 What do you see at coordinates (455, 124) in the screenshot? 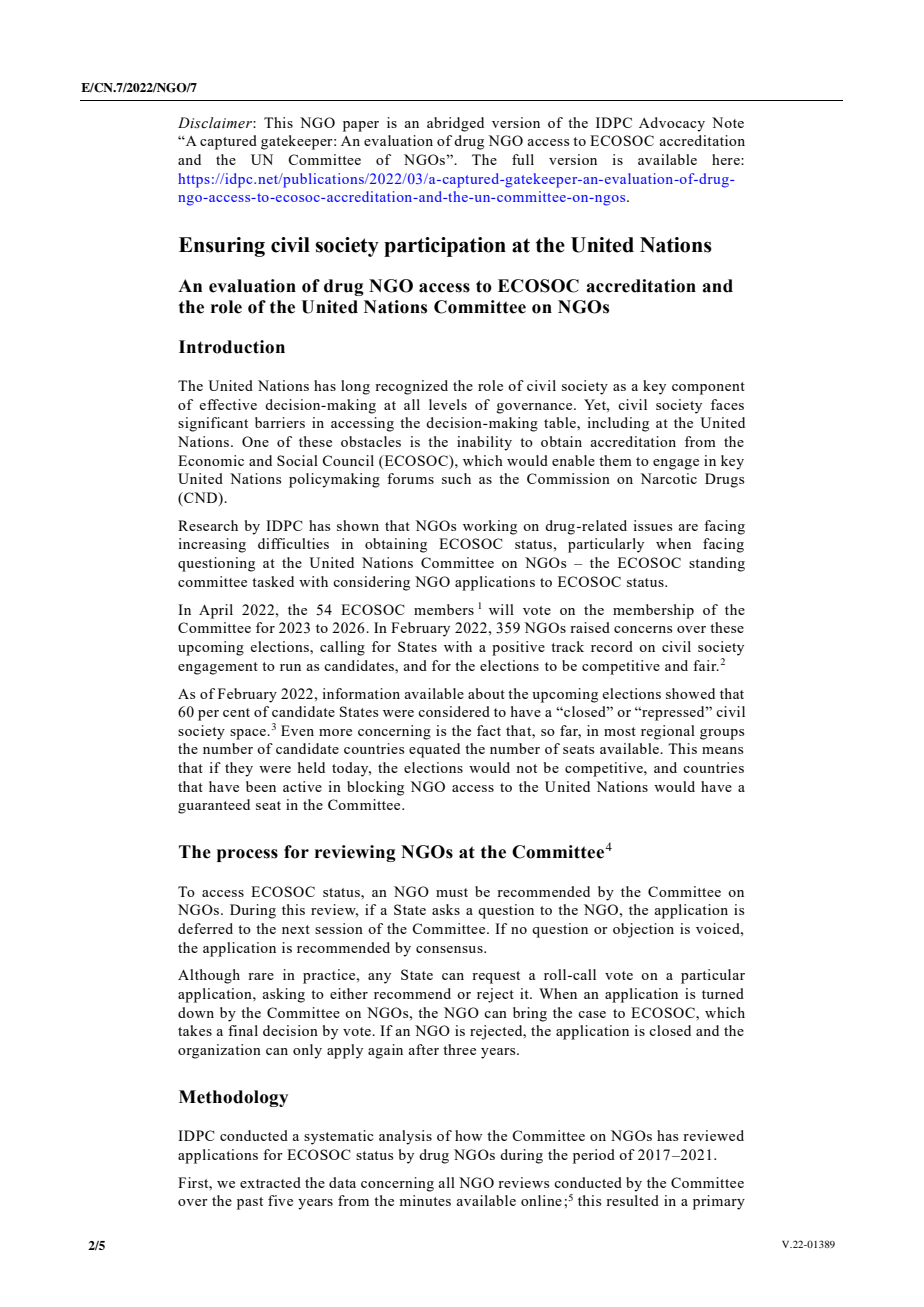
I see `abridged` at bounding box center [455, 124].
